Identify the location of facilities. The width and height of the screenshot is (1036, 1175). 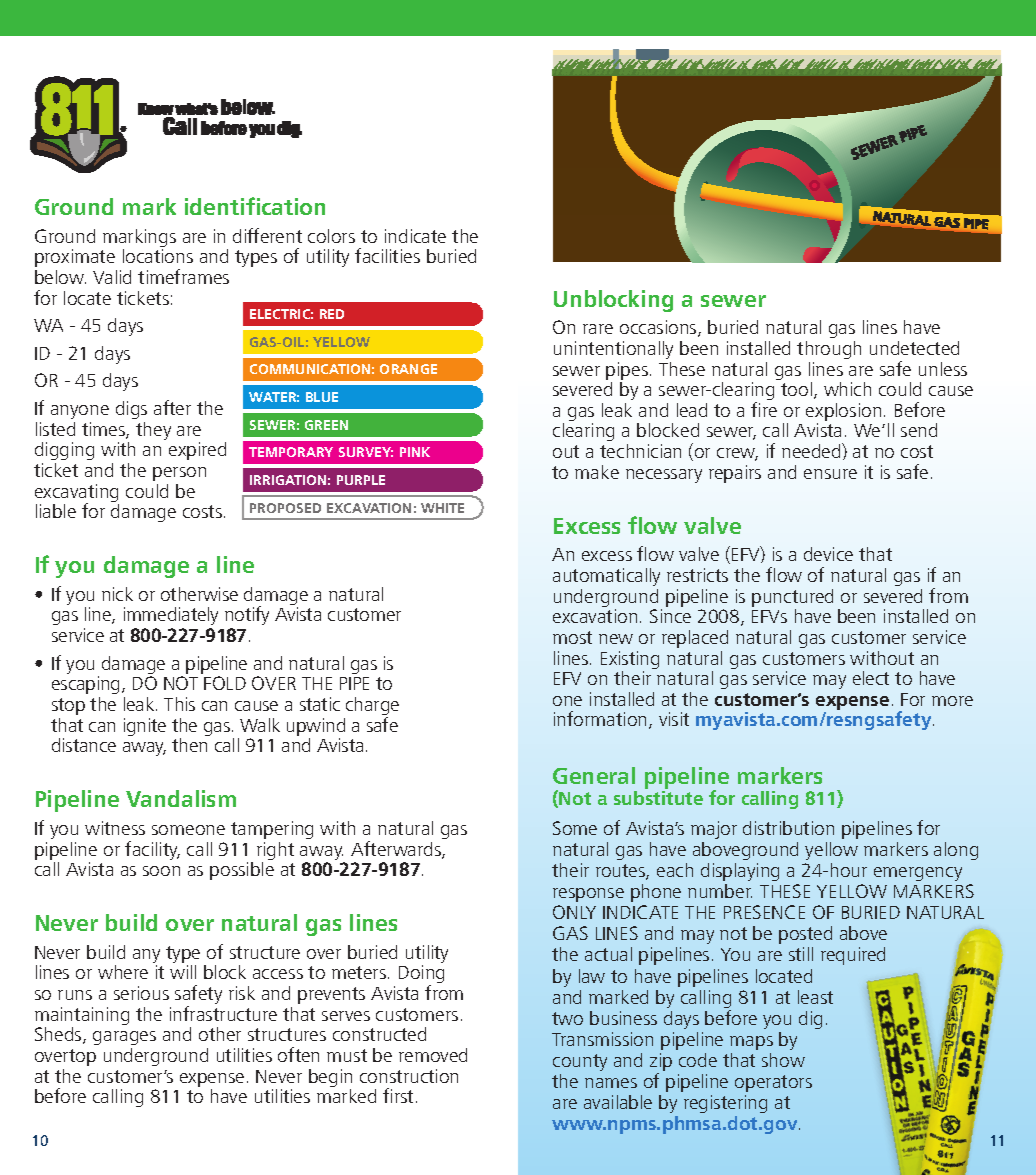
(387, 255).
